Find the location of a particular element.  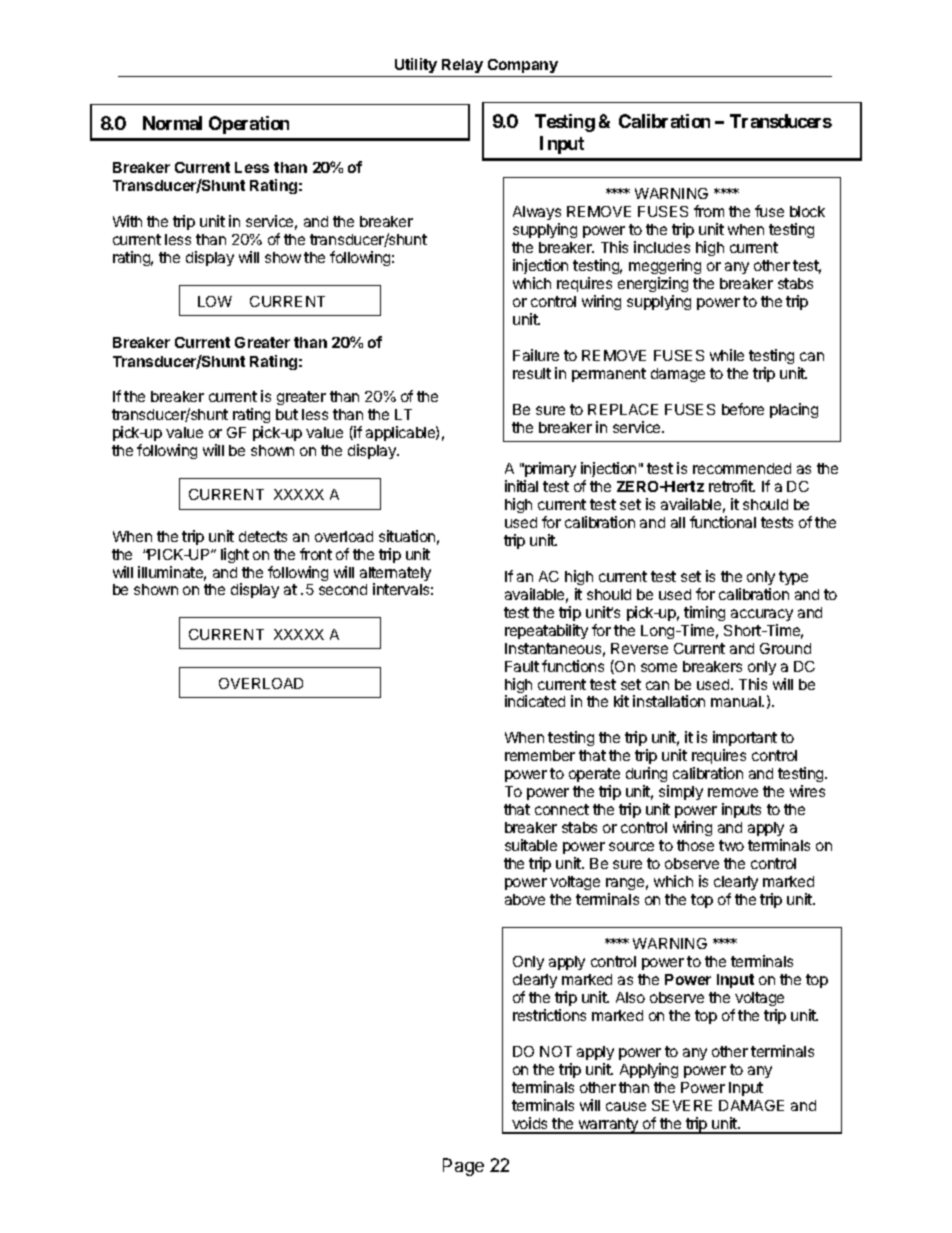

repeatability is located at coordinates (546, 631).
